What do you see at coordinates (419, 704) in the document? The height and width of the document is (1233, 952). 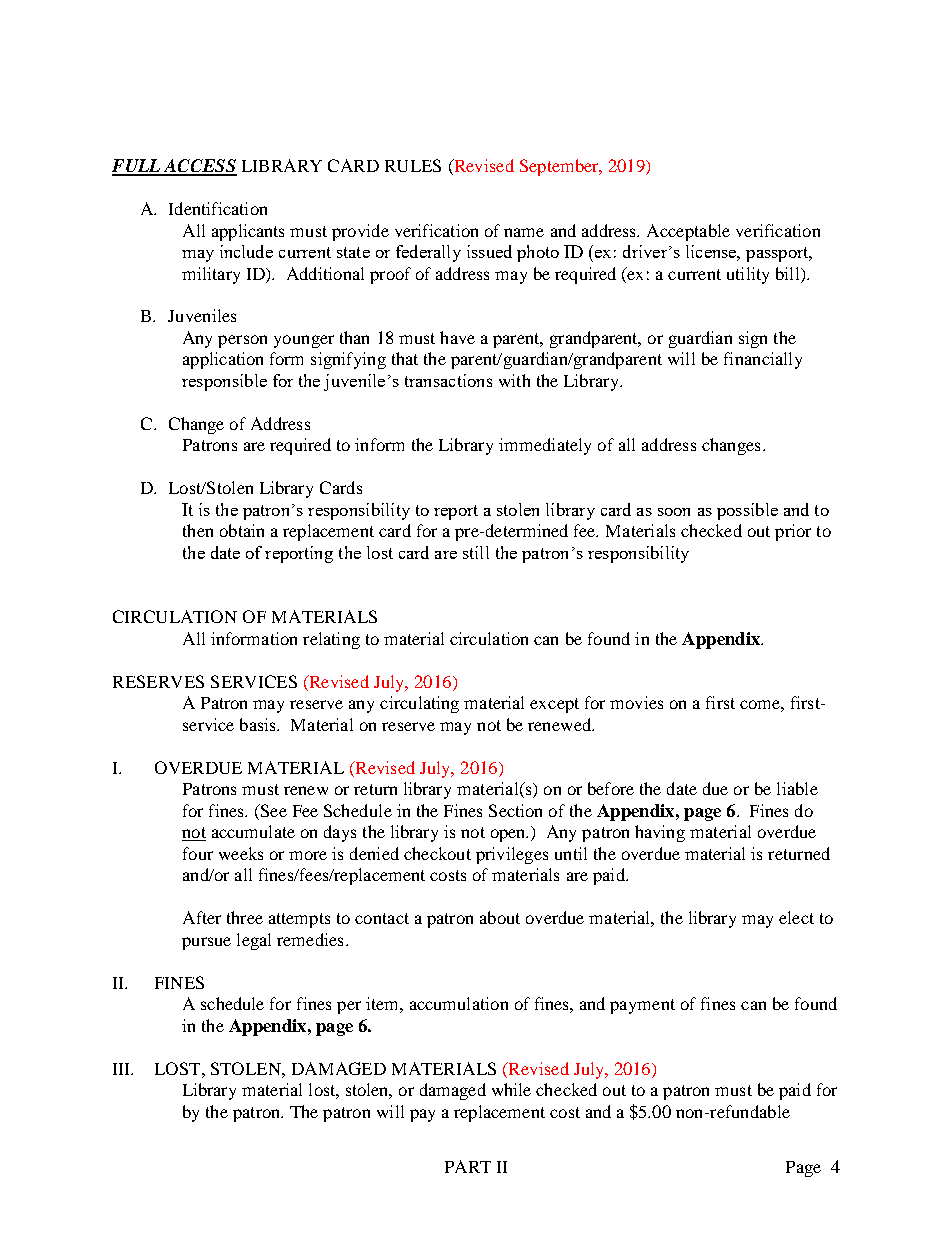 I see `circulating` at bounding box center [419, 704].
